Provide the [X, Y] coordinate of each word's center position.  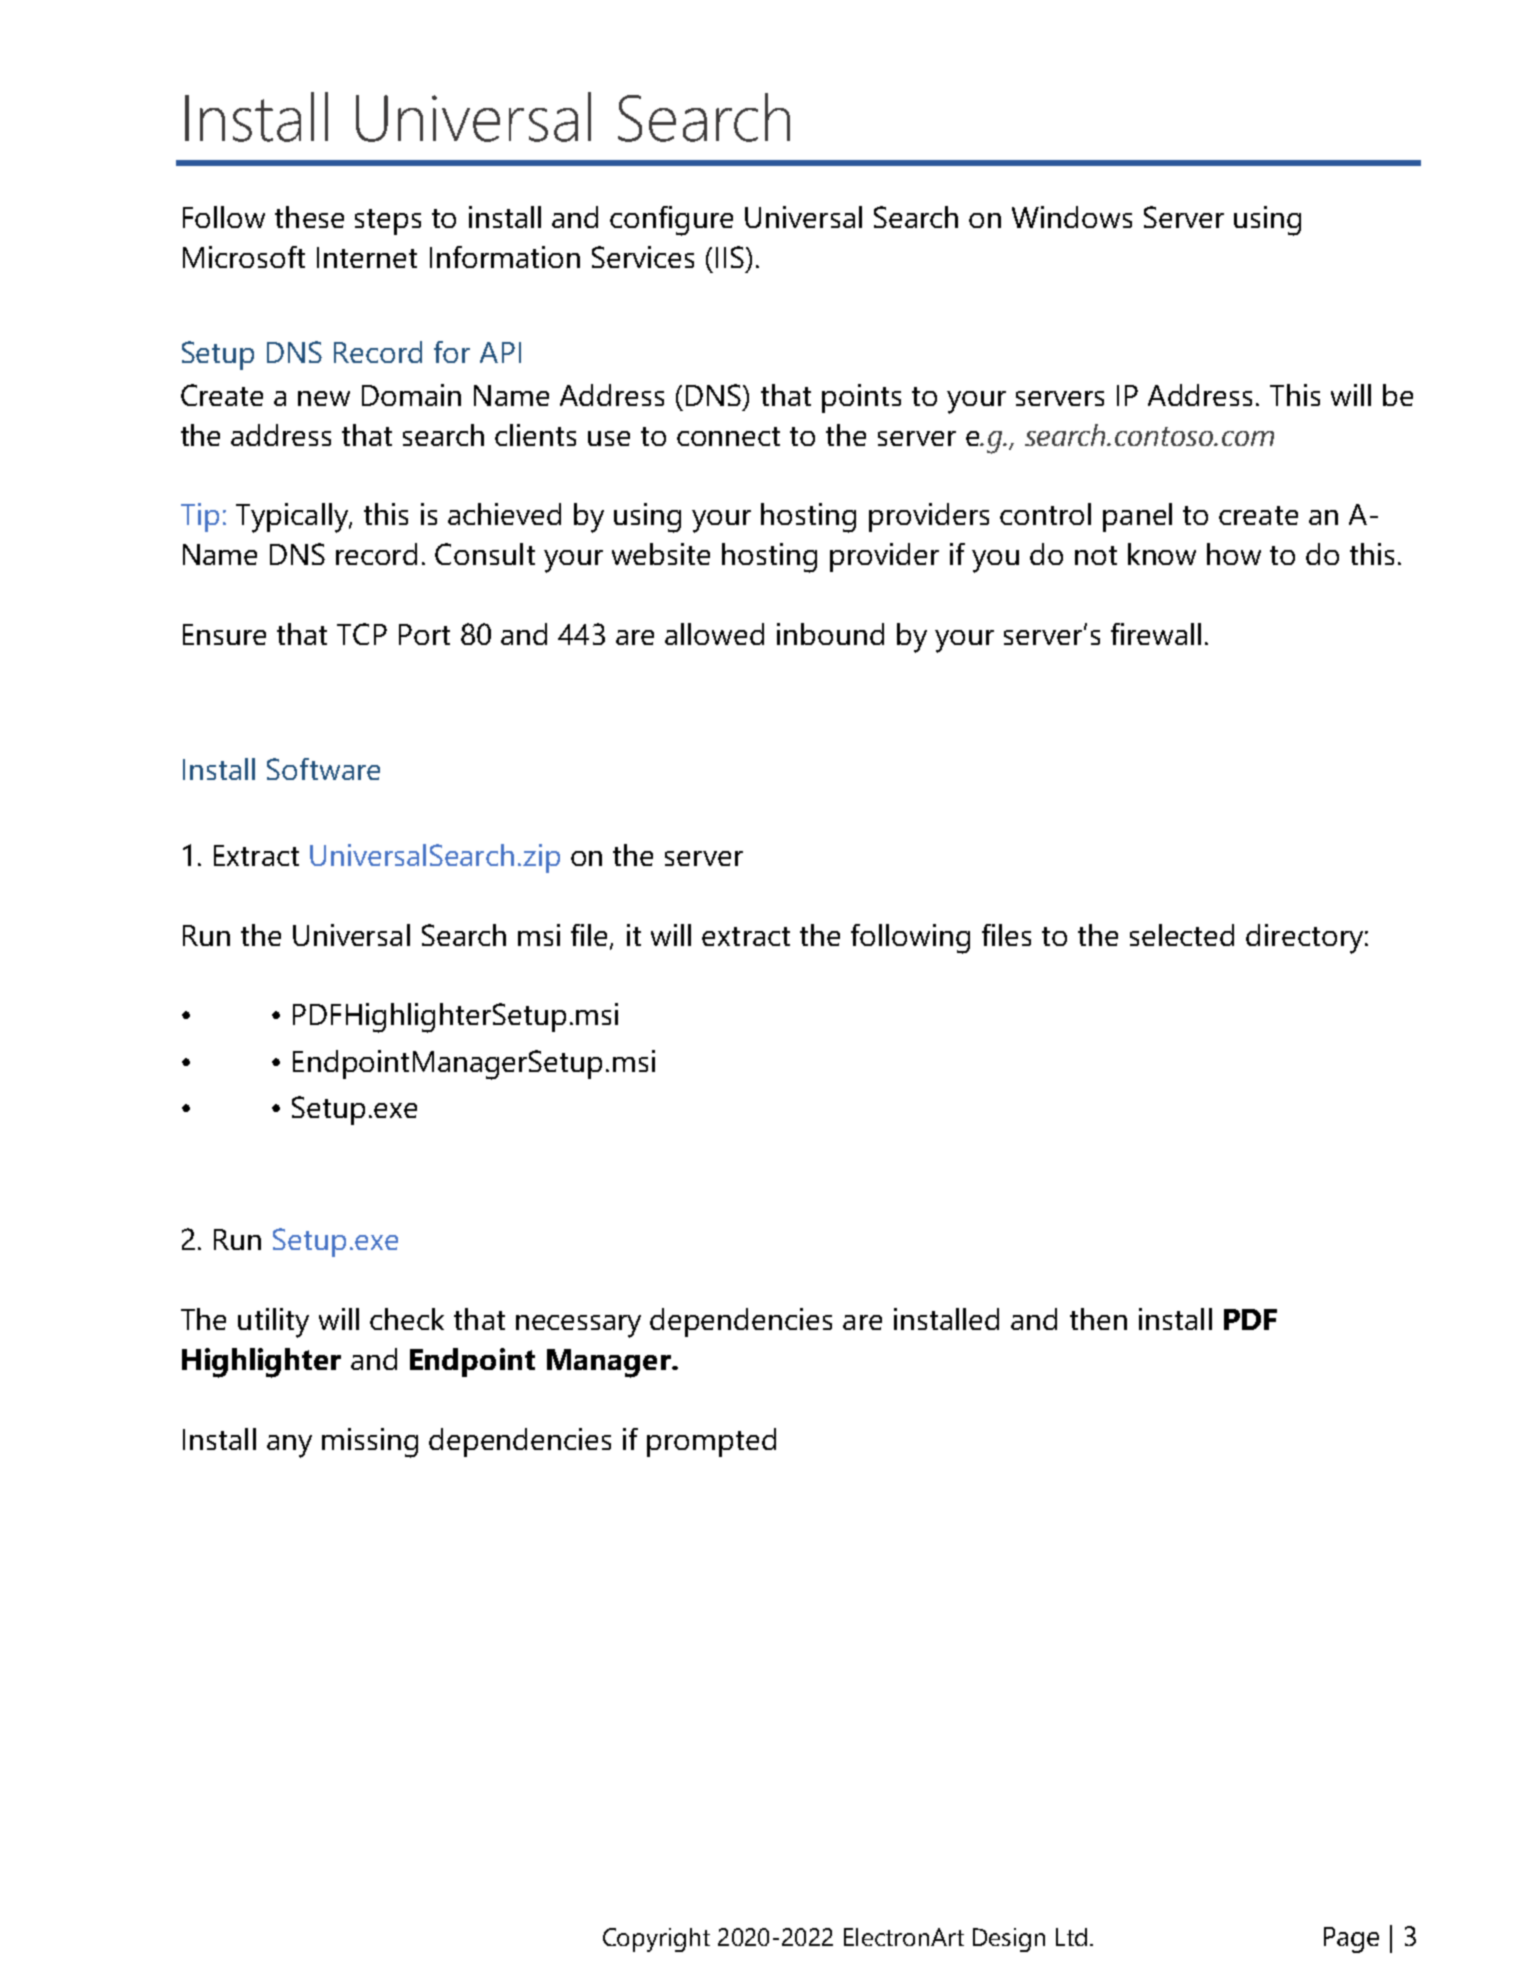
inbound [830, 634]
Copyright [656, 1940]
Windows [1072, 217]
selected [1182, 935]
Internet [367, 257]
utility [273, 1323]
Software [323, 769]
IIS [730, 257]
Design [1009, 1940]
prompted [711, 1442]
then [1098, 1319]
